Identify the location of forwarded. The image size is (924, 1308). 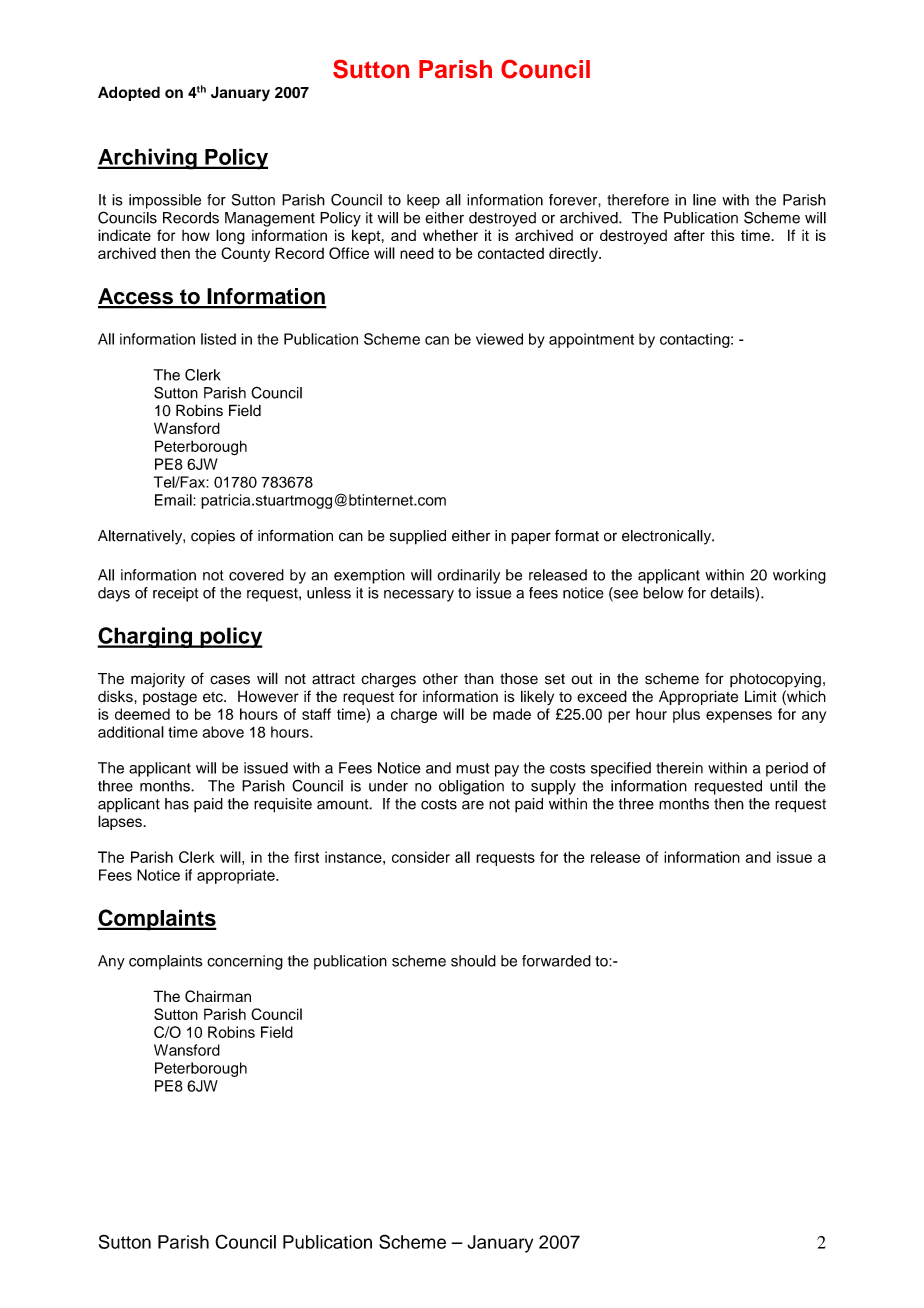
(556, 961).
